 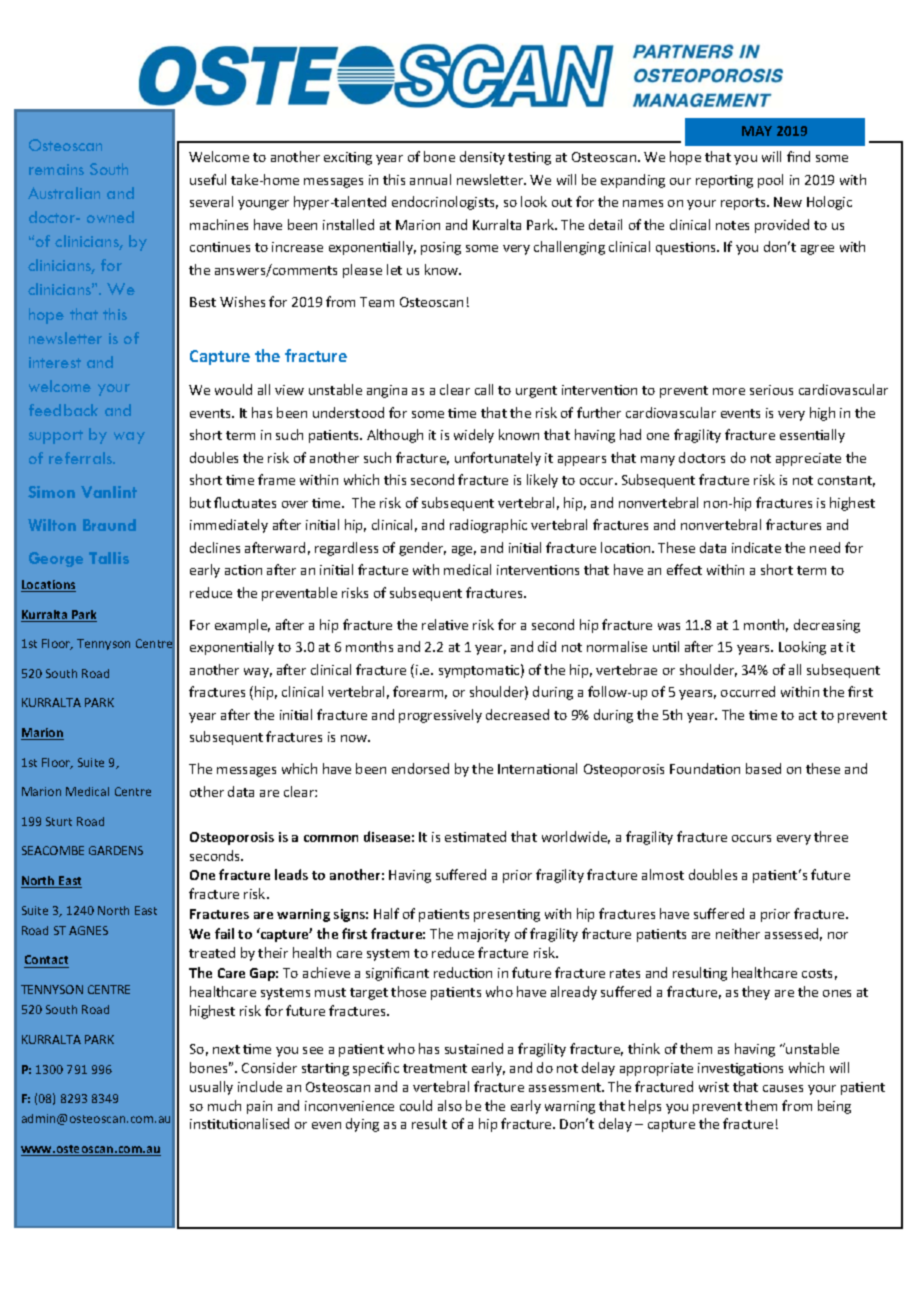 What do you see at coordinates (208, 179) in the page?
I see `useful` at bounding box center [208, 179].
